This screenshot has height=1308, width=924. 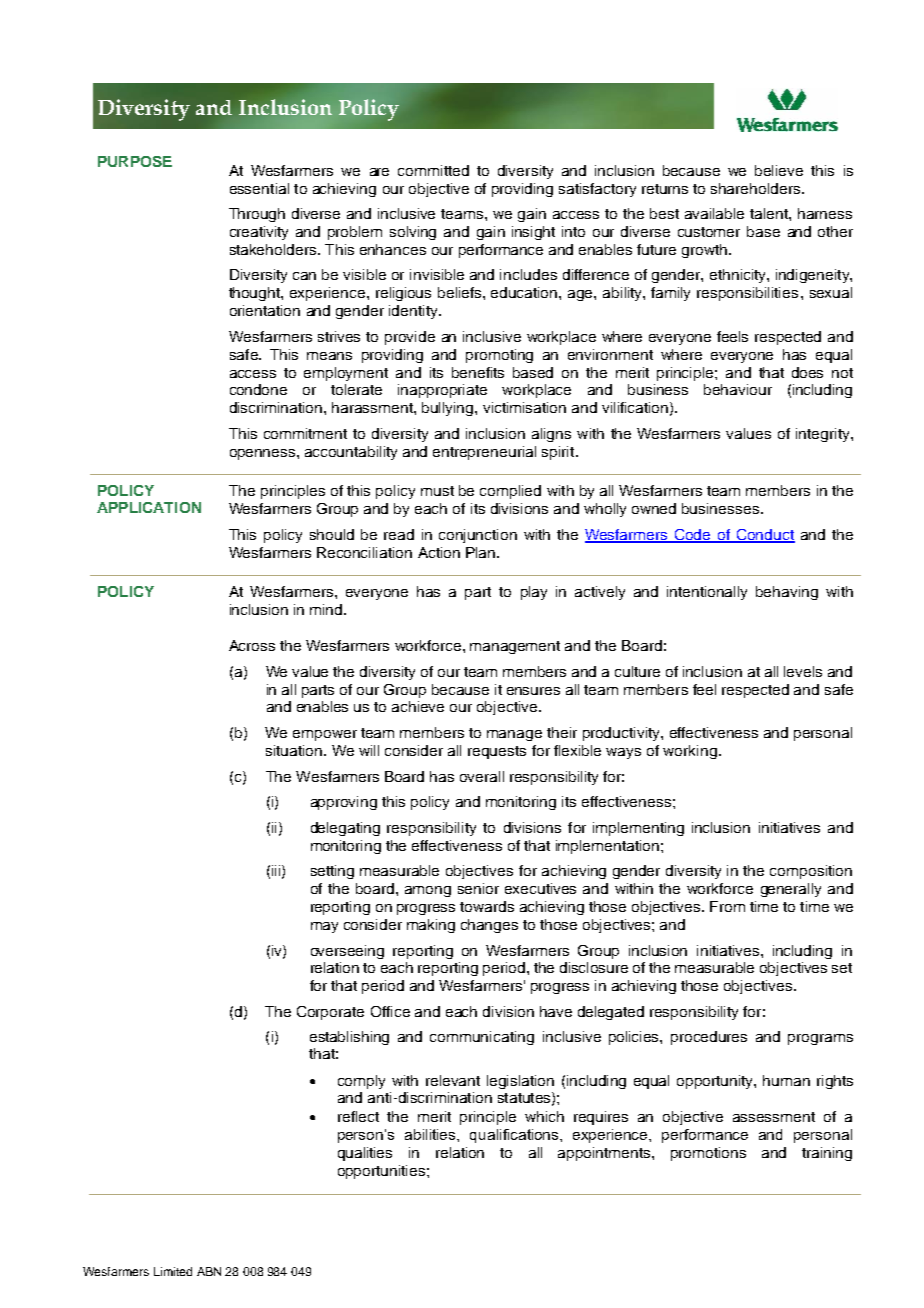 I want to click on Conduct, so click(x=765, y=536).
